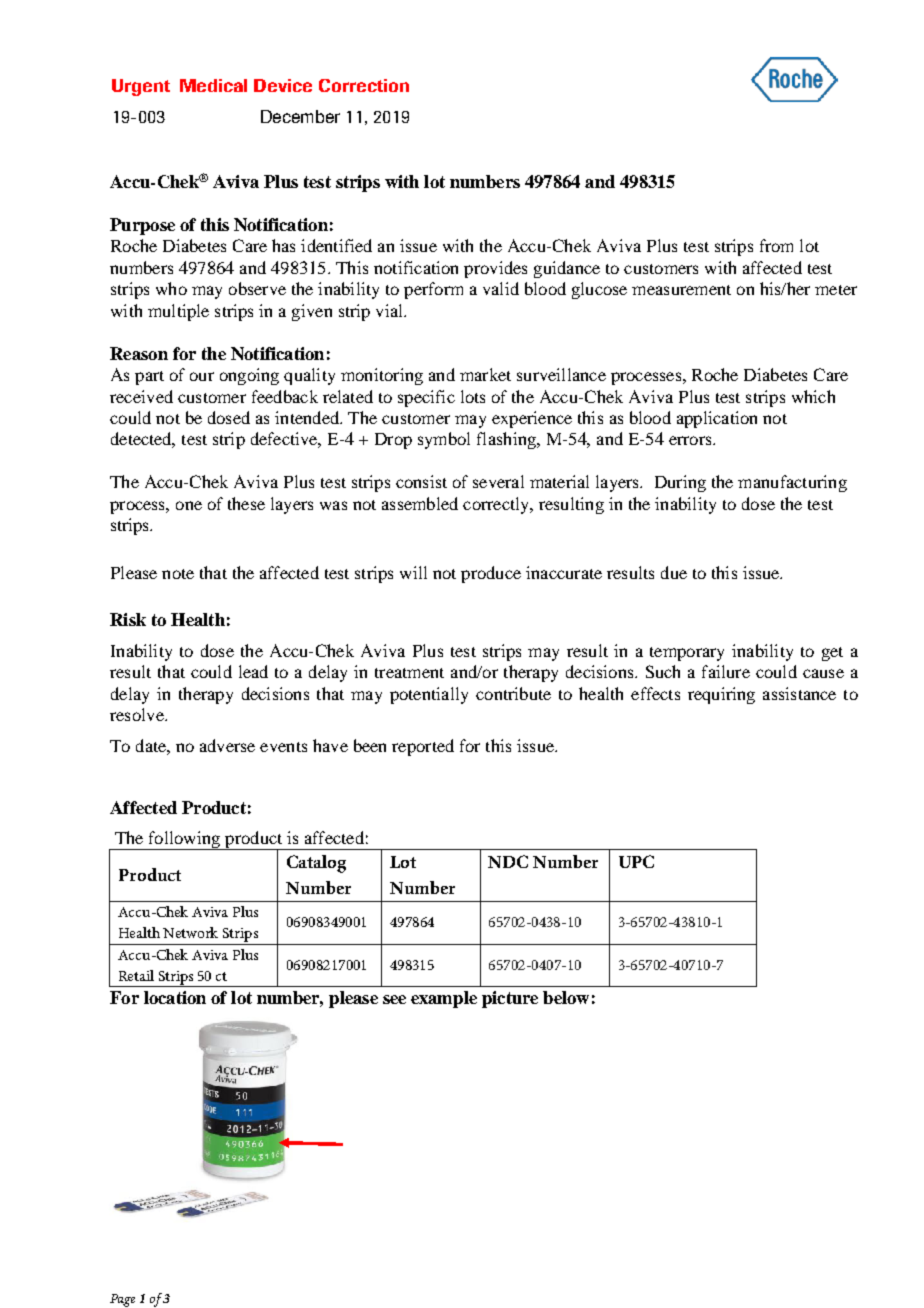 This page has height=1308, width=924. Describe the element at coordinates (721, 695) in the page. I see `requiring` at that location.
